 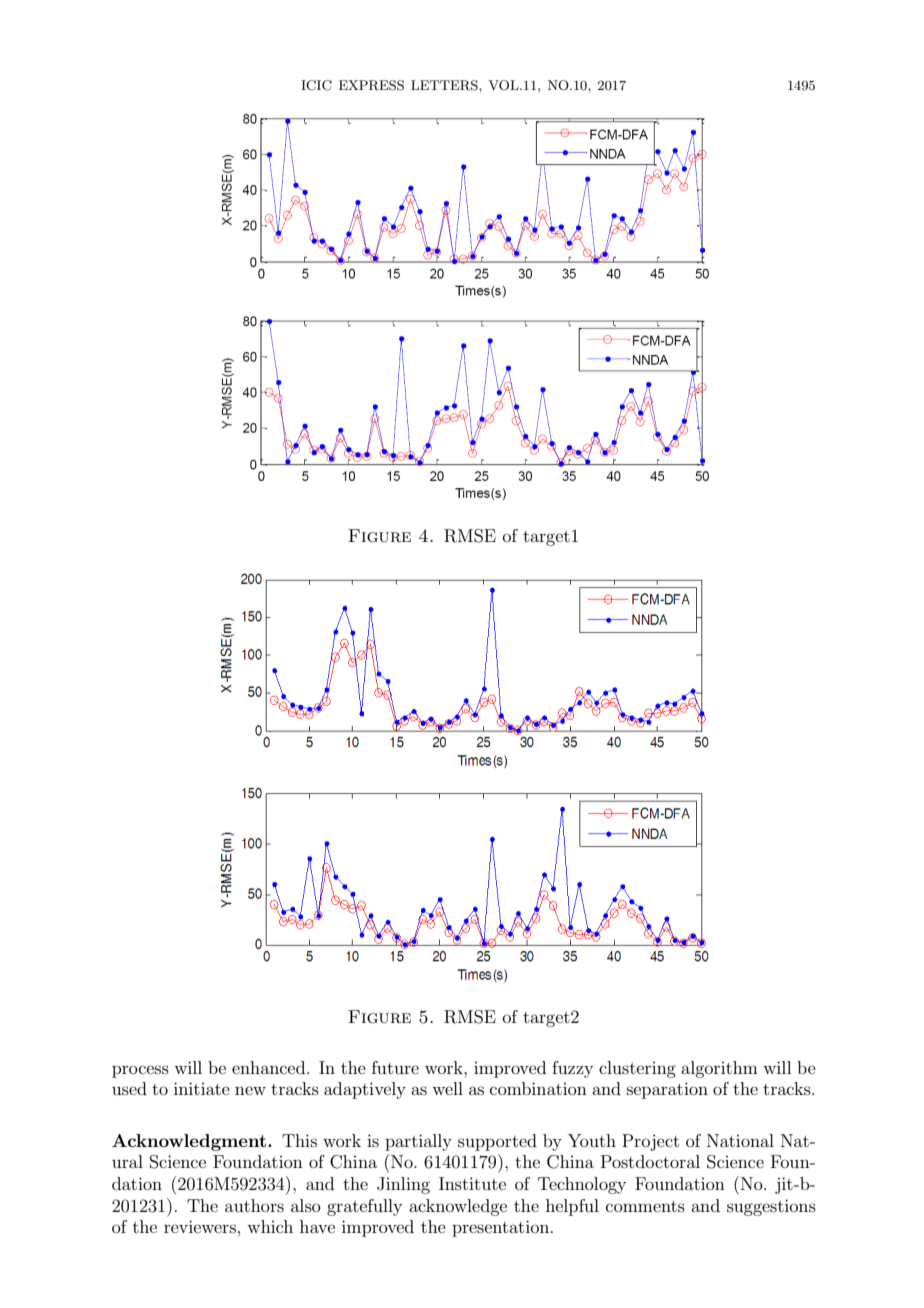 I want to click on reviewers, so click(x=200, y=1226).
